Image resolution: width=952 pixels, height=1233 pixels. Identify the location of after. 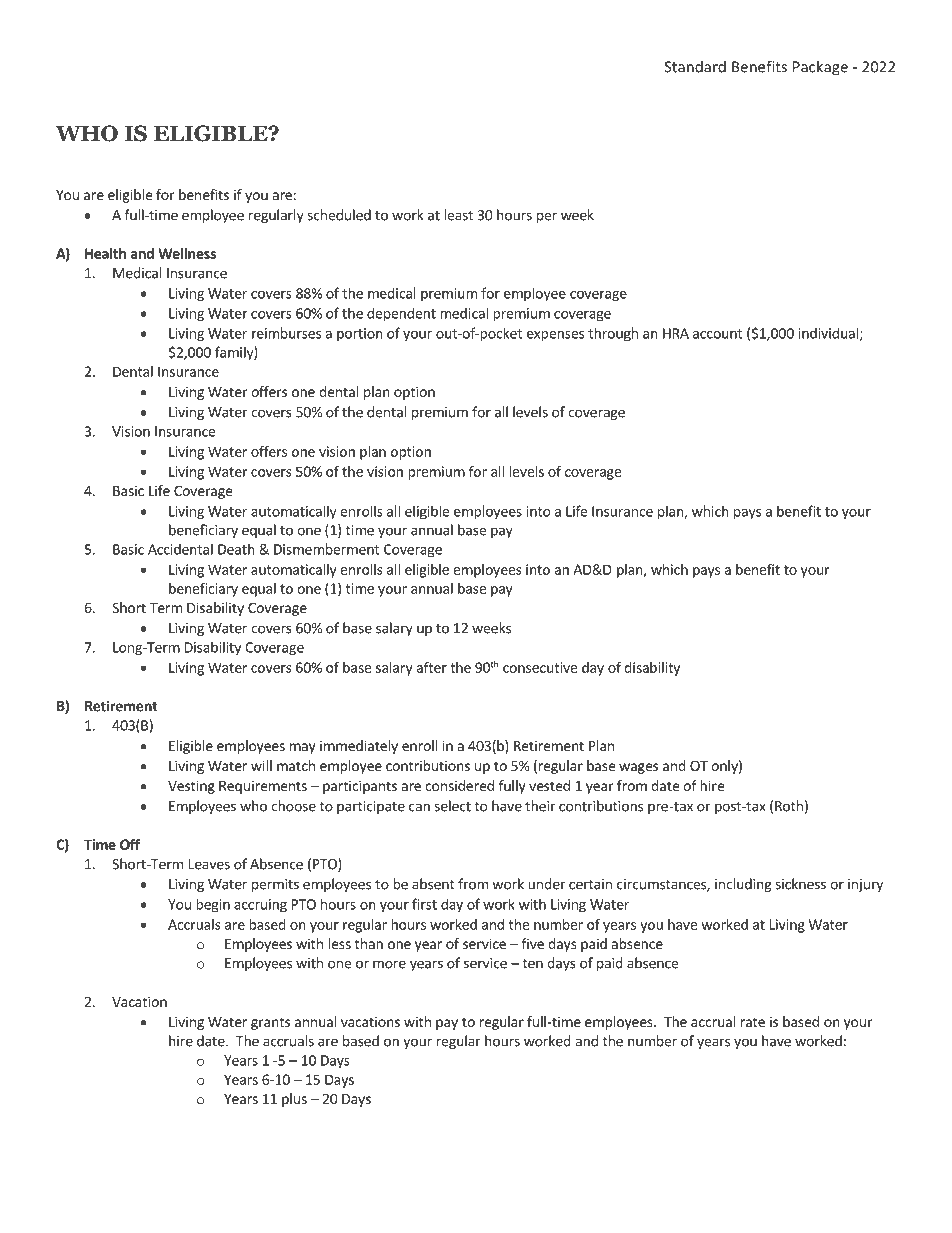
(431, 667).
